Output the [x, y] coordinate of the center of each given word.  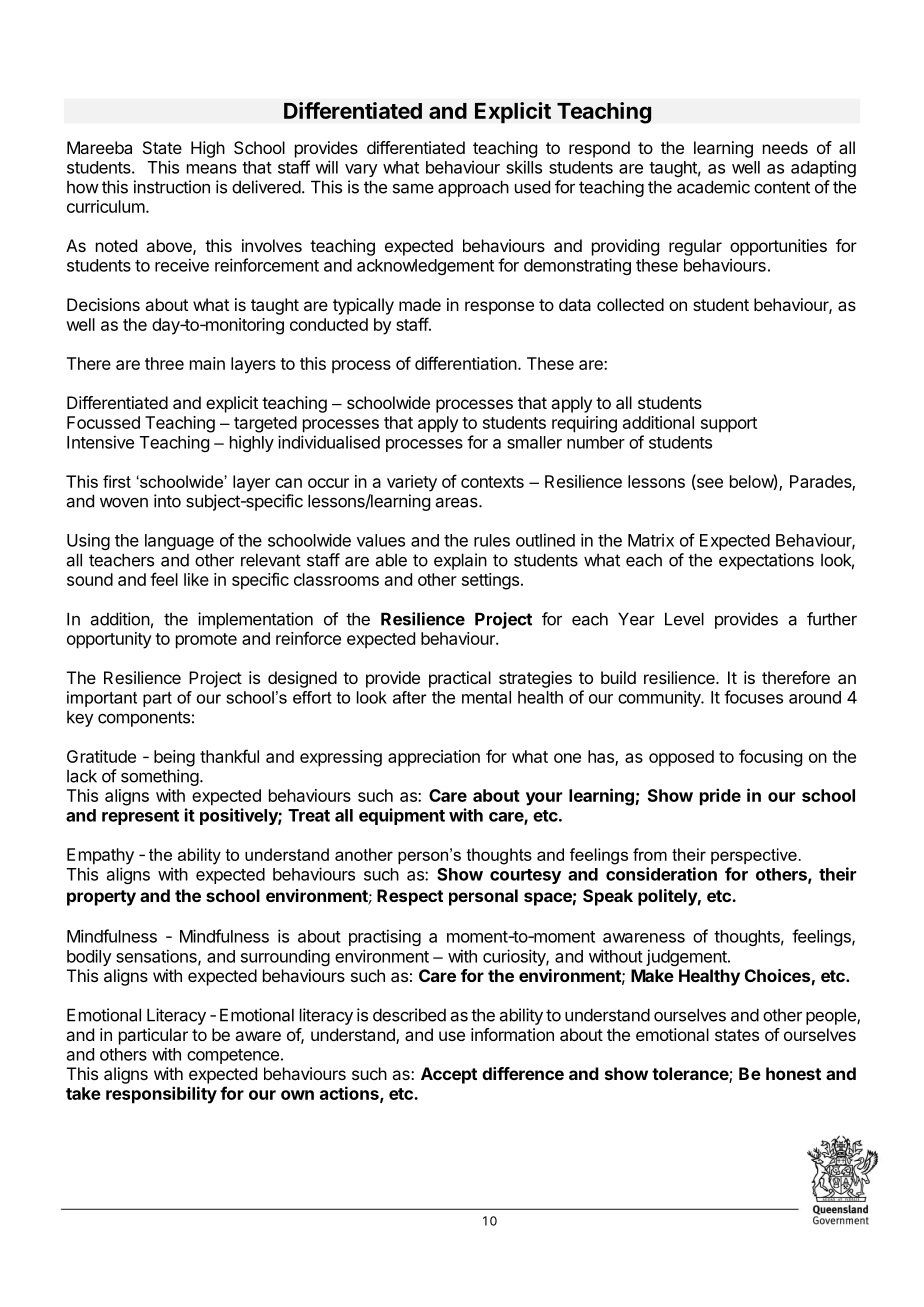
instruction [172, 187]
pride [720, 797]
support [729, 425]
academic [713, 187]
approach [473, 188]
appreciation [434, 758]
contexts [492, 482]
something [160, 777]
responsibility [161, 1095]
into [167, 501]
